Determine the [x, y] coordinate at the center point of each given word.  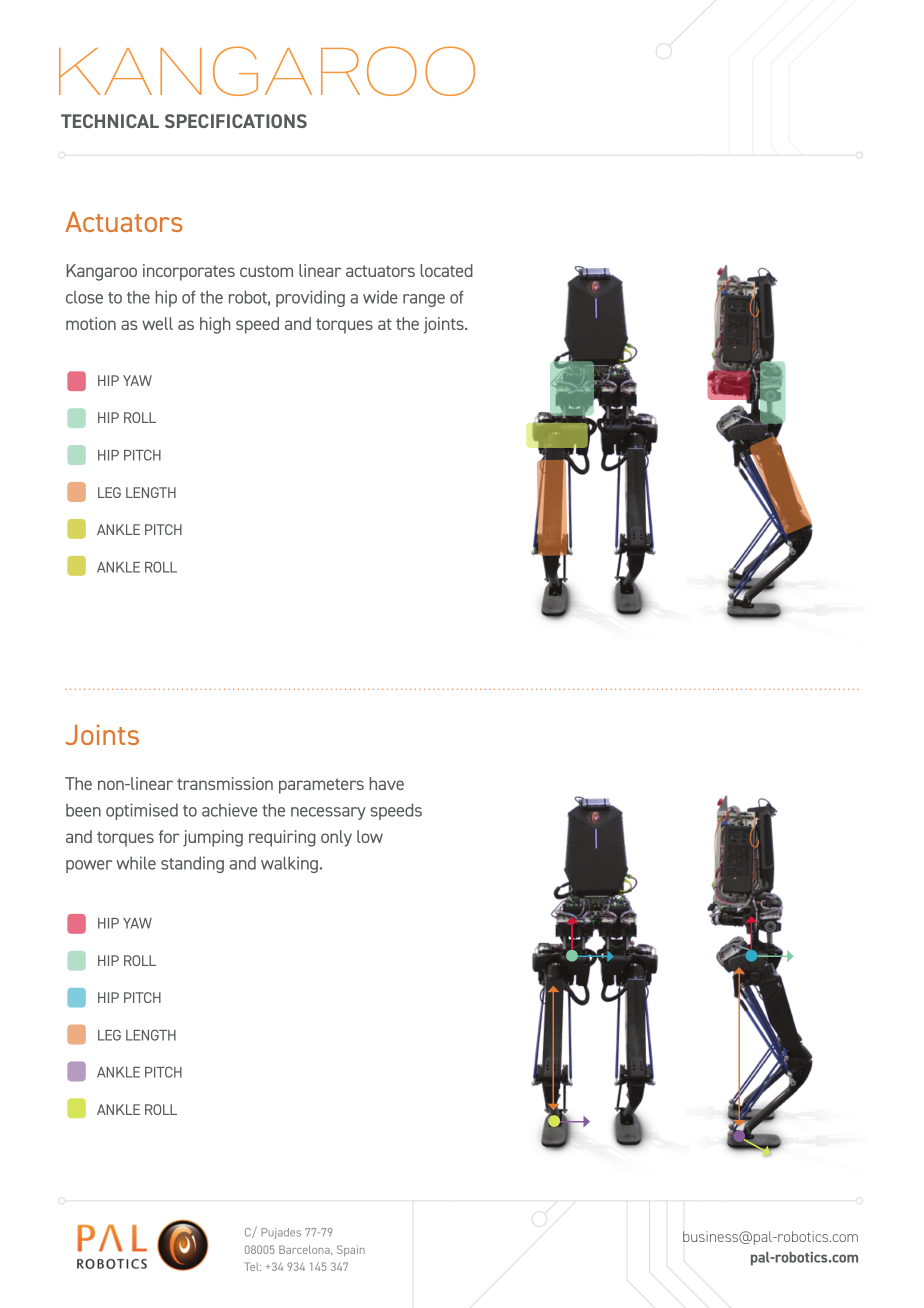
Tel [252, 1266]
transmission [225, 783]
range [424, 300]
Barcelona [305, 1250]
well [157, 323]
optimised [142, 811]
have [387, 783]
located [447, 270]
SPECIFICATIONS [236, 121]
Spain [351, 1250]
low [370, 836]
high [215, 325]
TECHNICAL [110, 121]
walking [289, 864]
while [136, 863]
